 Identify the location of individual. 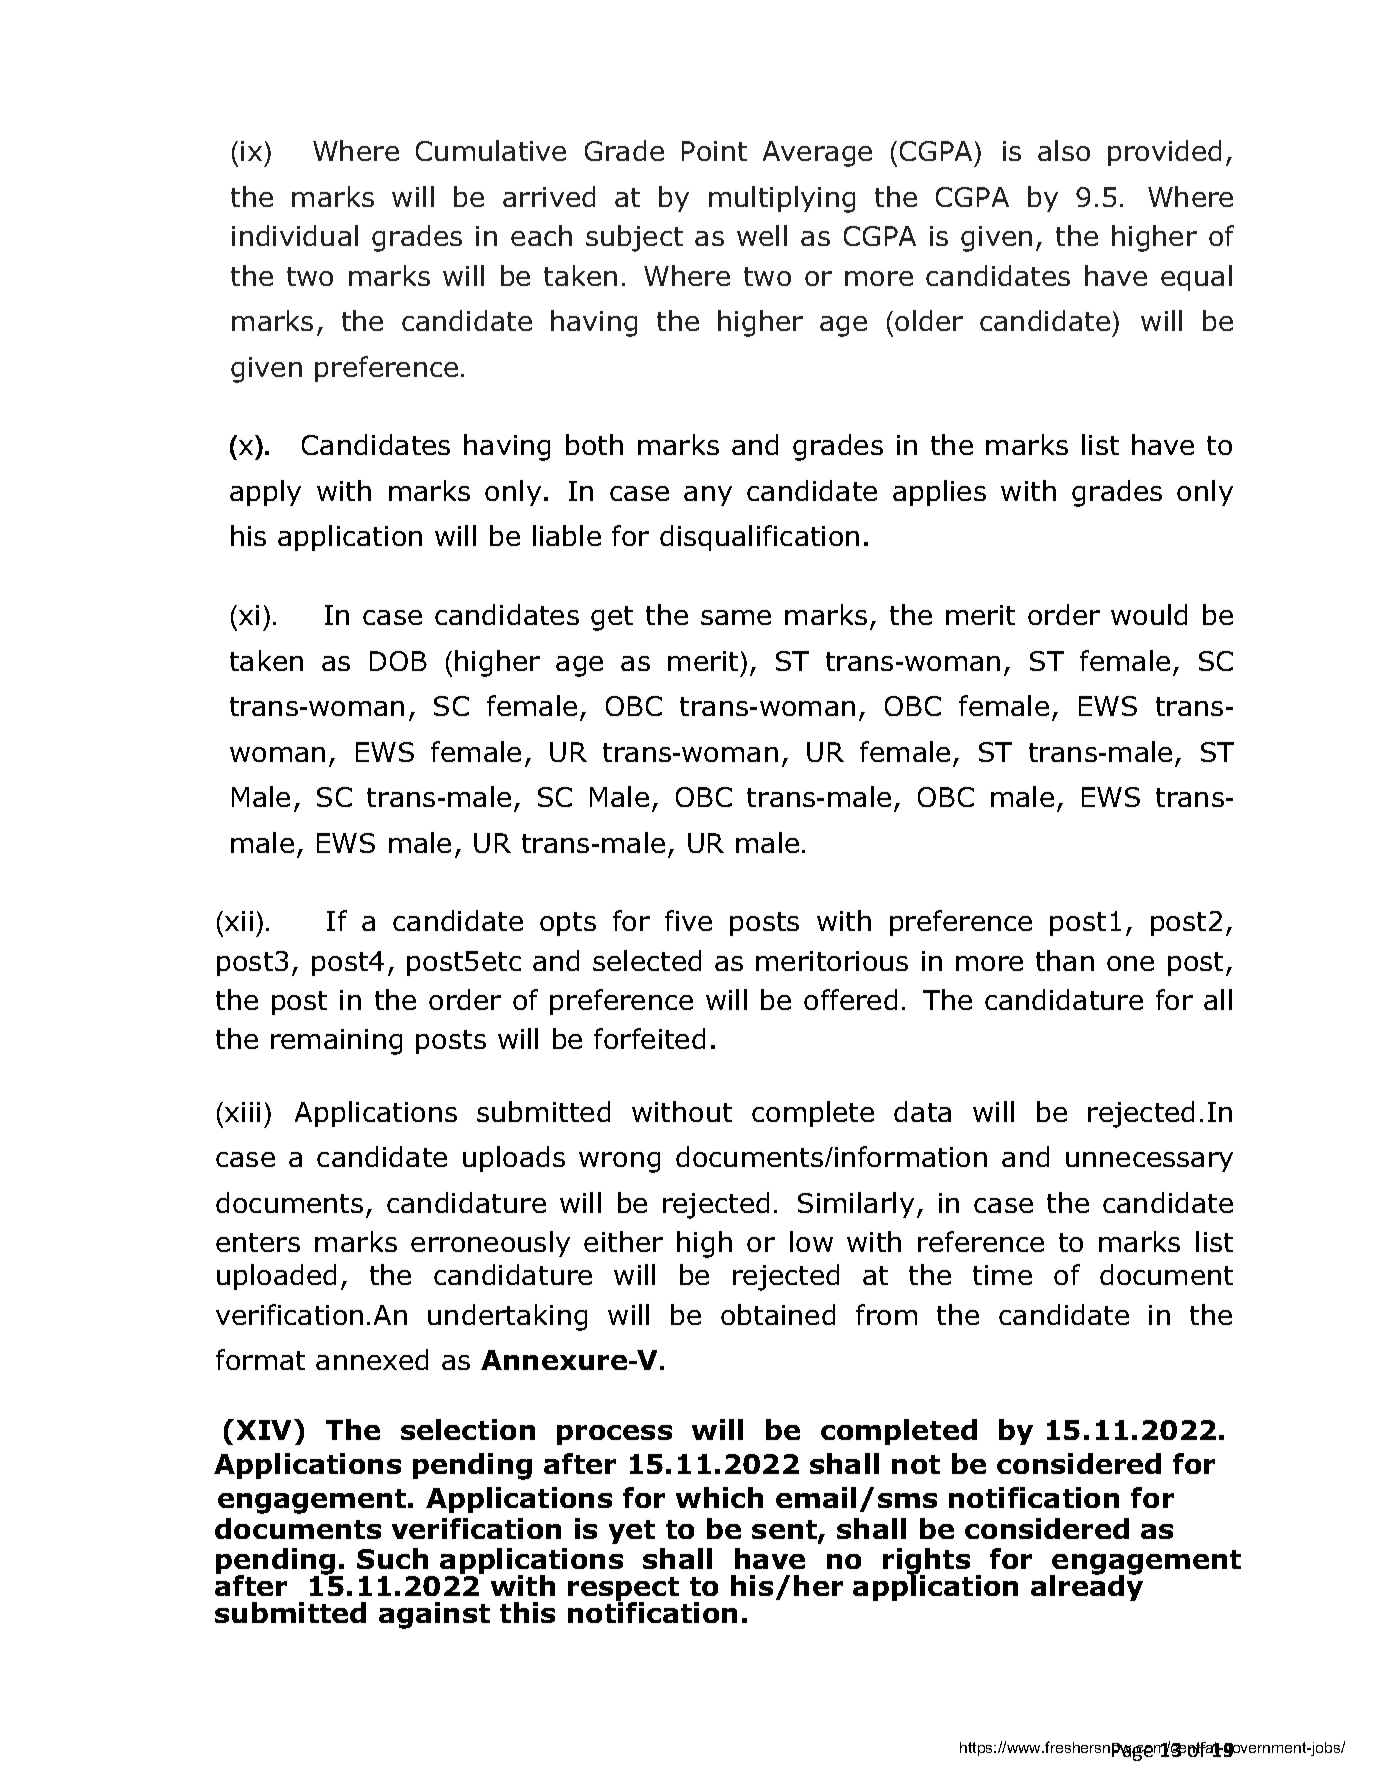
(295, 235).
